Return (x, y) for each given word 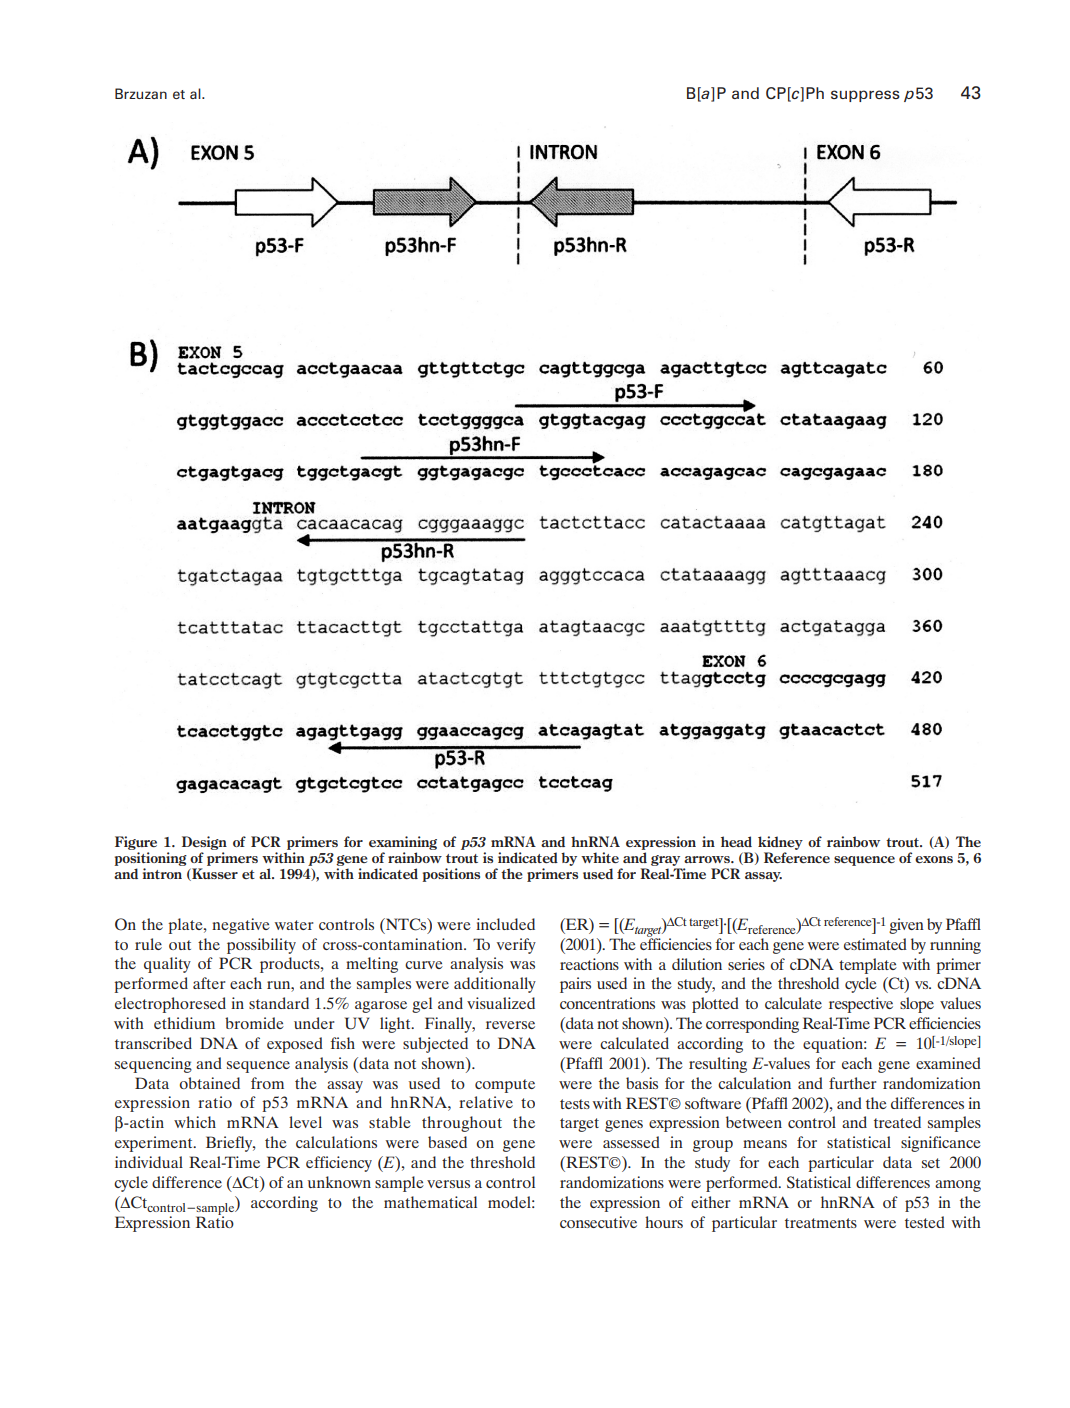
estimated (875, 944)
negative (241, 926)
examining (403, 843)
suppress (865, 96)
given (906, 926)
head (736, 841)
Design (204, 843)
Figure (136, 843)
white (600, 857)
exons (934, 859)
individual (149, 1162)
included (505, 924)
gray (665, 860)
